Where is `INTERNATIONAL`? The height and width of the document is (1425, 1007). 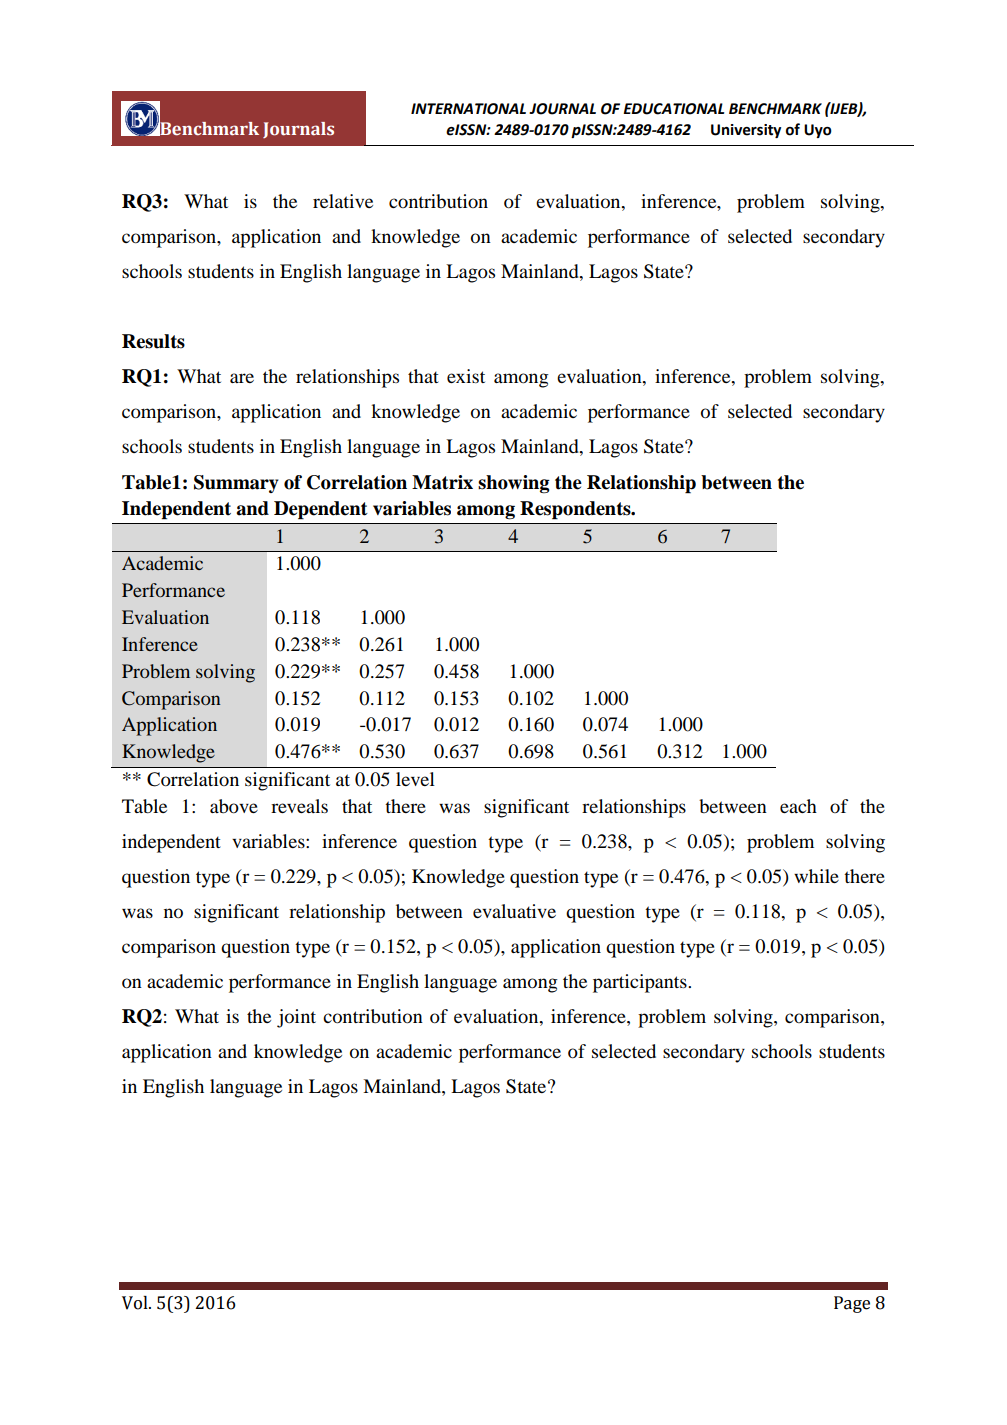
INTERNATIONAL is located at coordinates (468, 109).
